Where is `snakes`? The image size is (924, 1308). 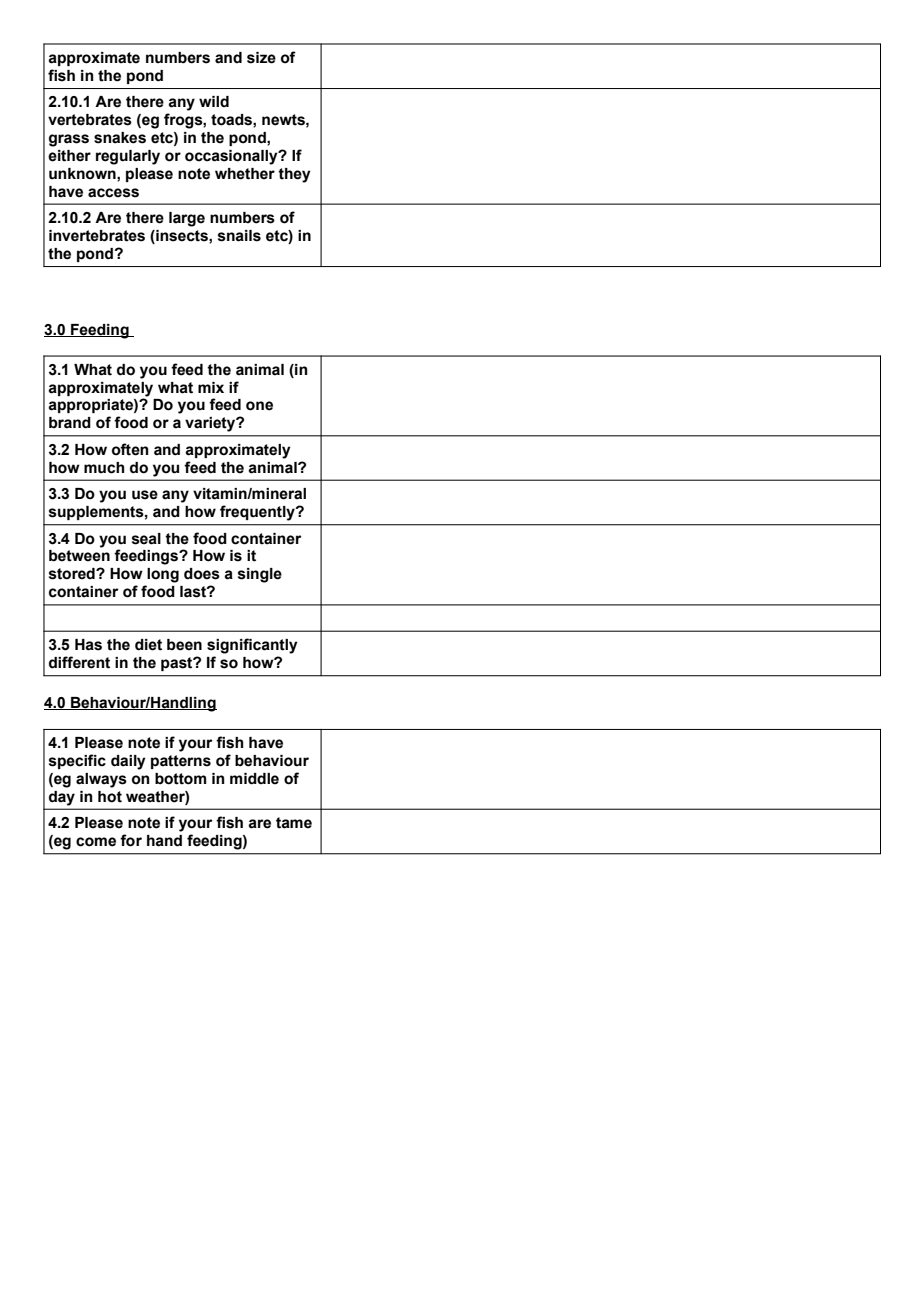 snakes is located at coordinates (120, 138).
